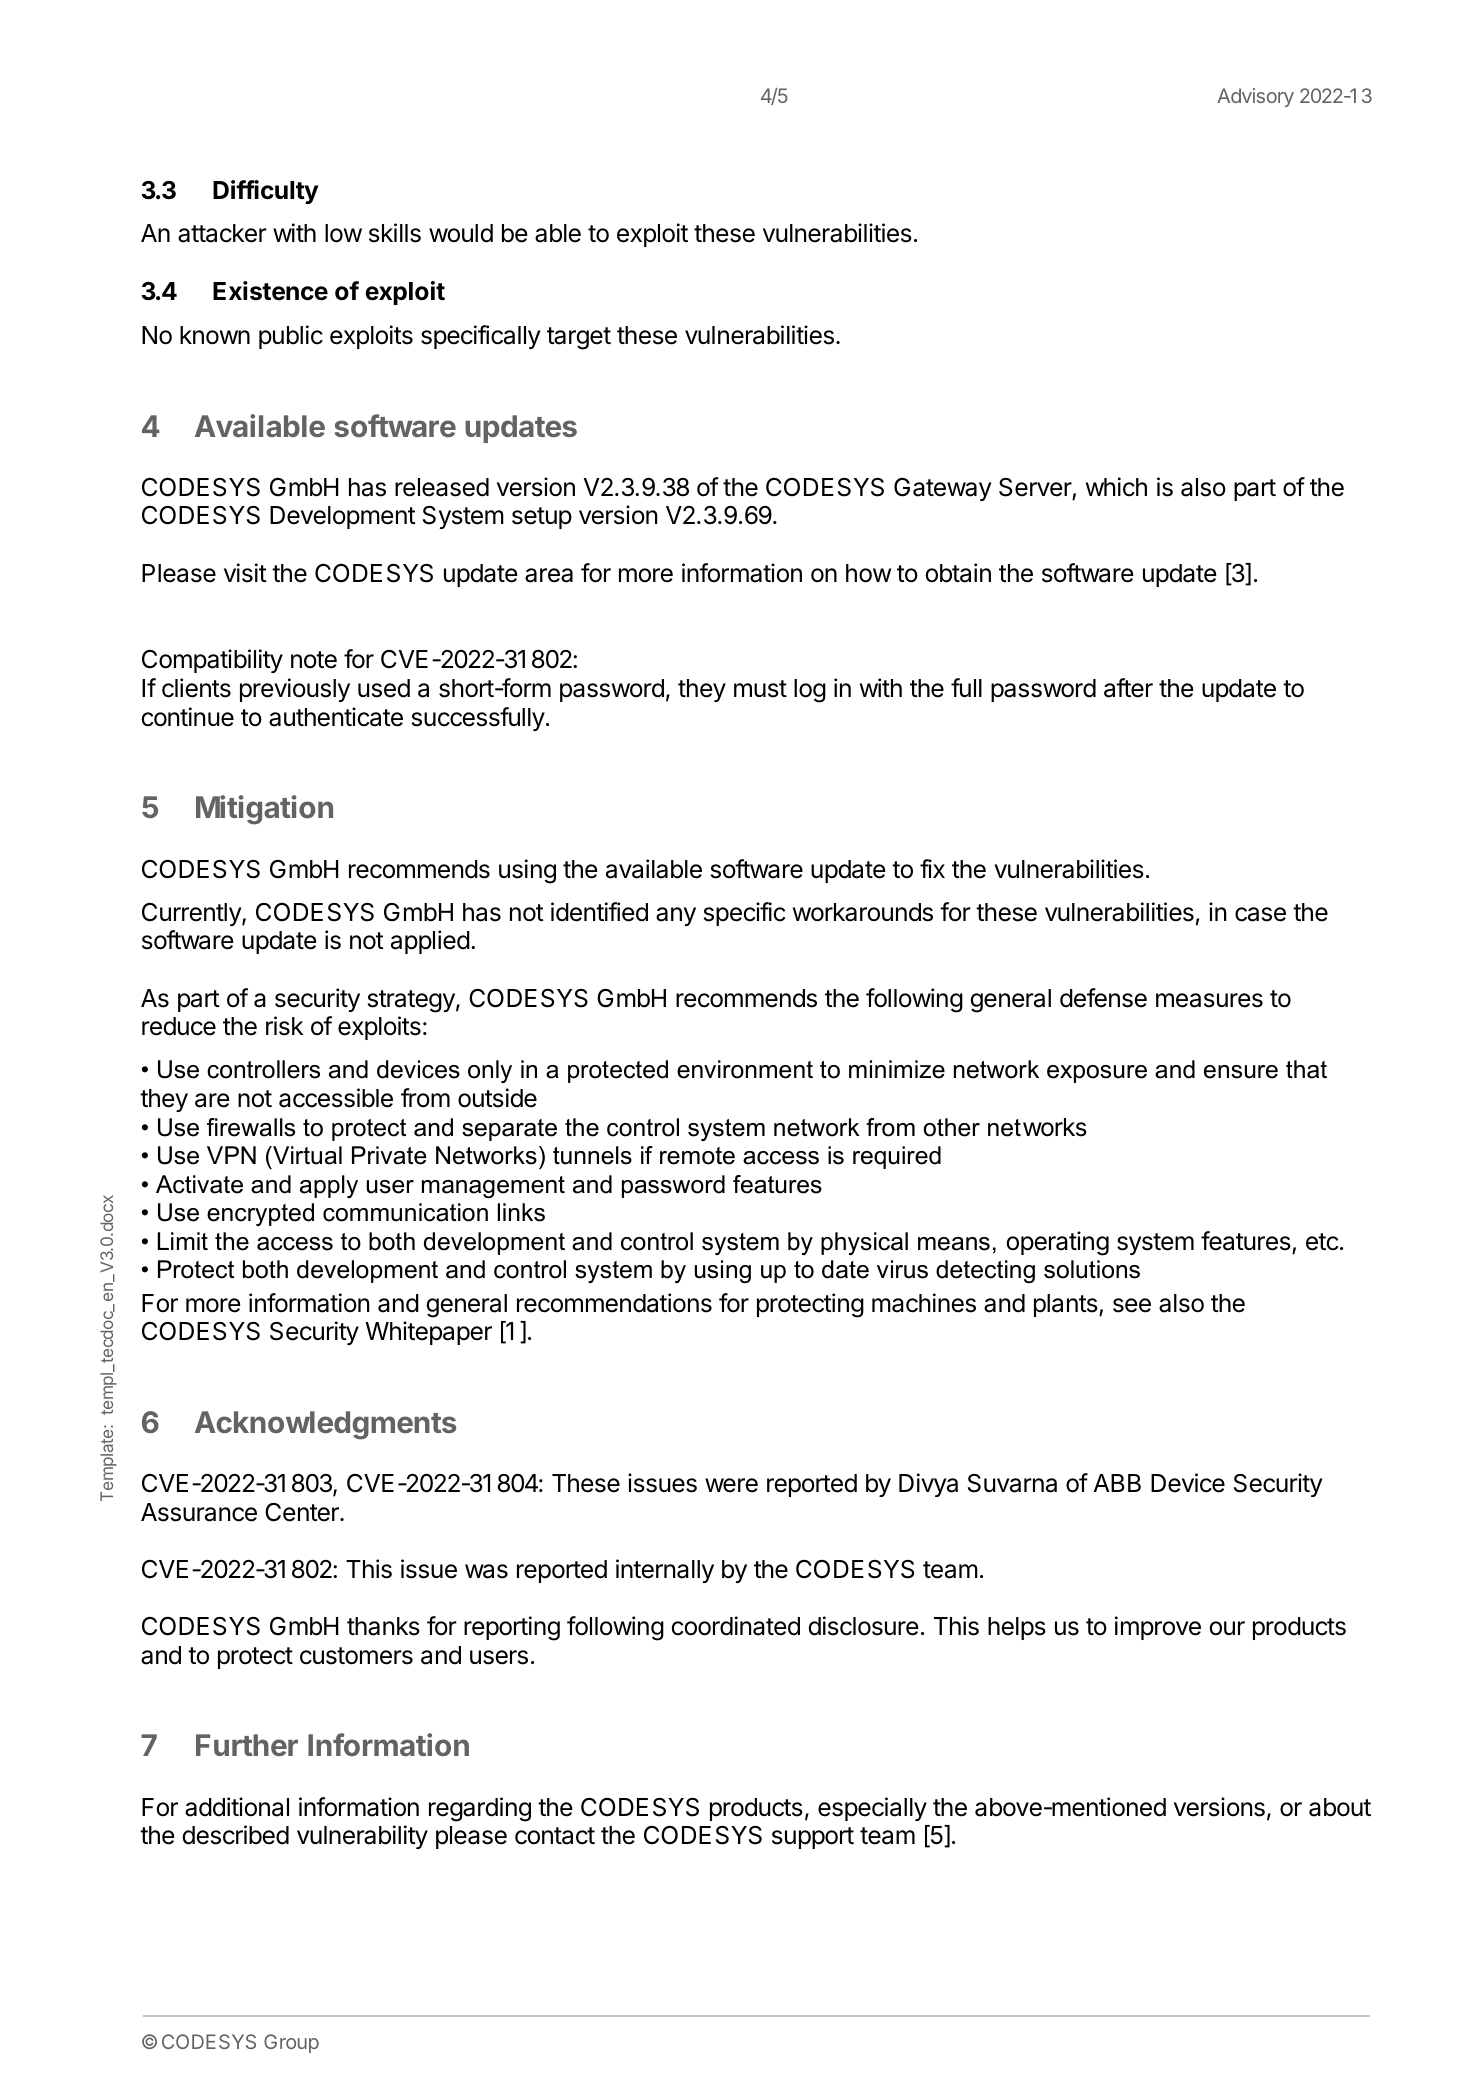  I want to click on ensure, so click(1241, 1072).
